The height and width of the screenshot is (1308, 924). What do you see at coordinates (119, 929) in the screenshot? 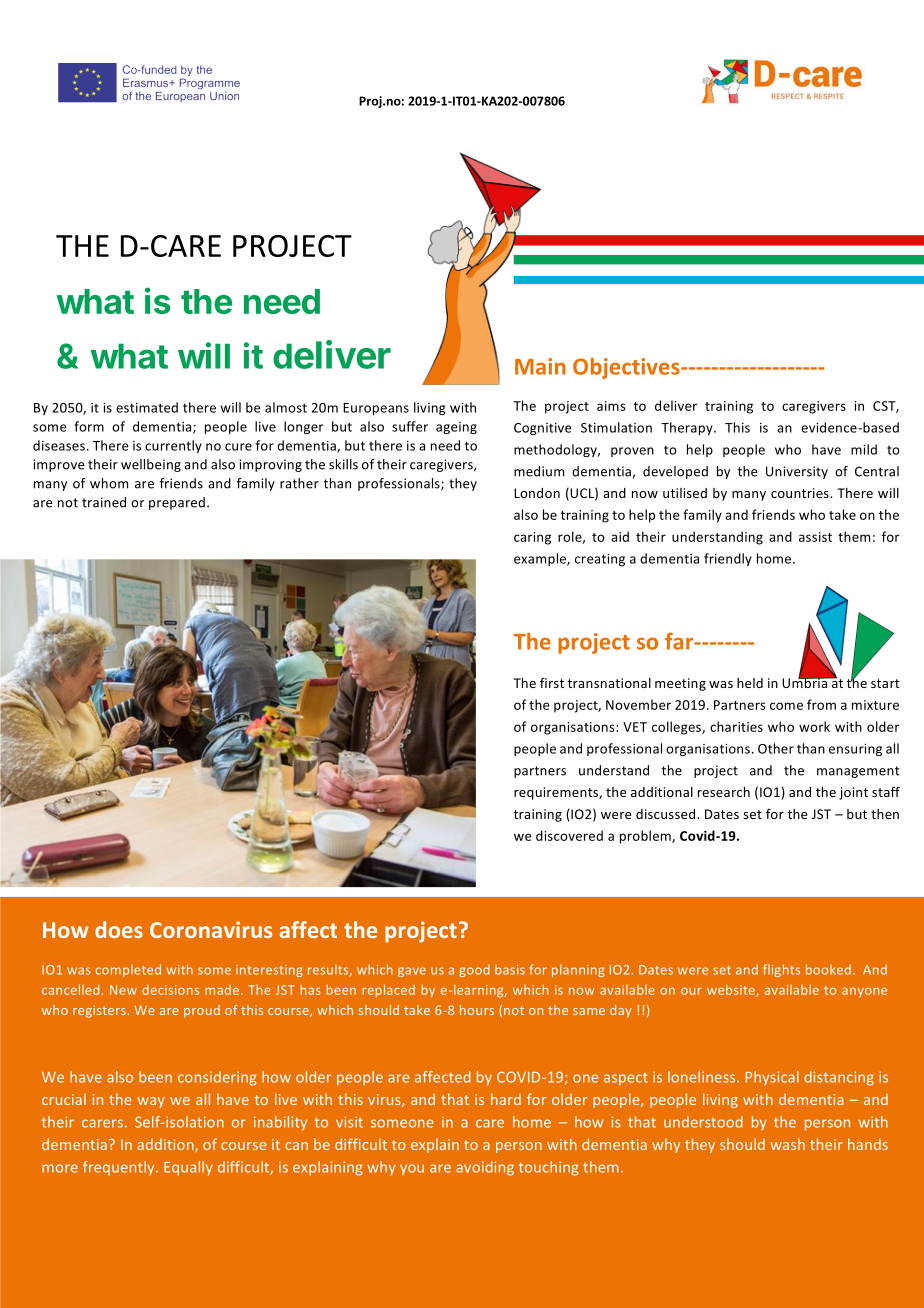
I see `does` at bounding box center [119, 929].
